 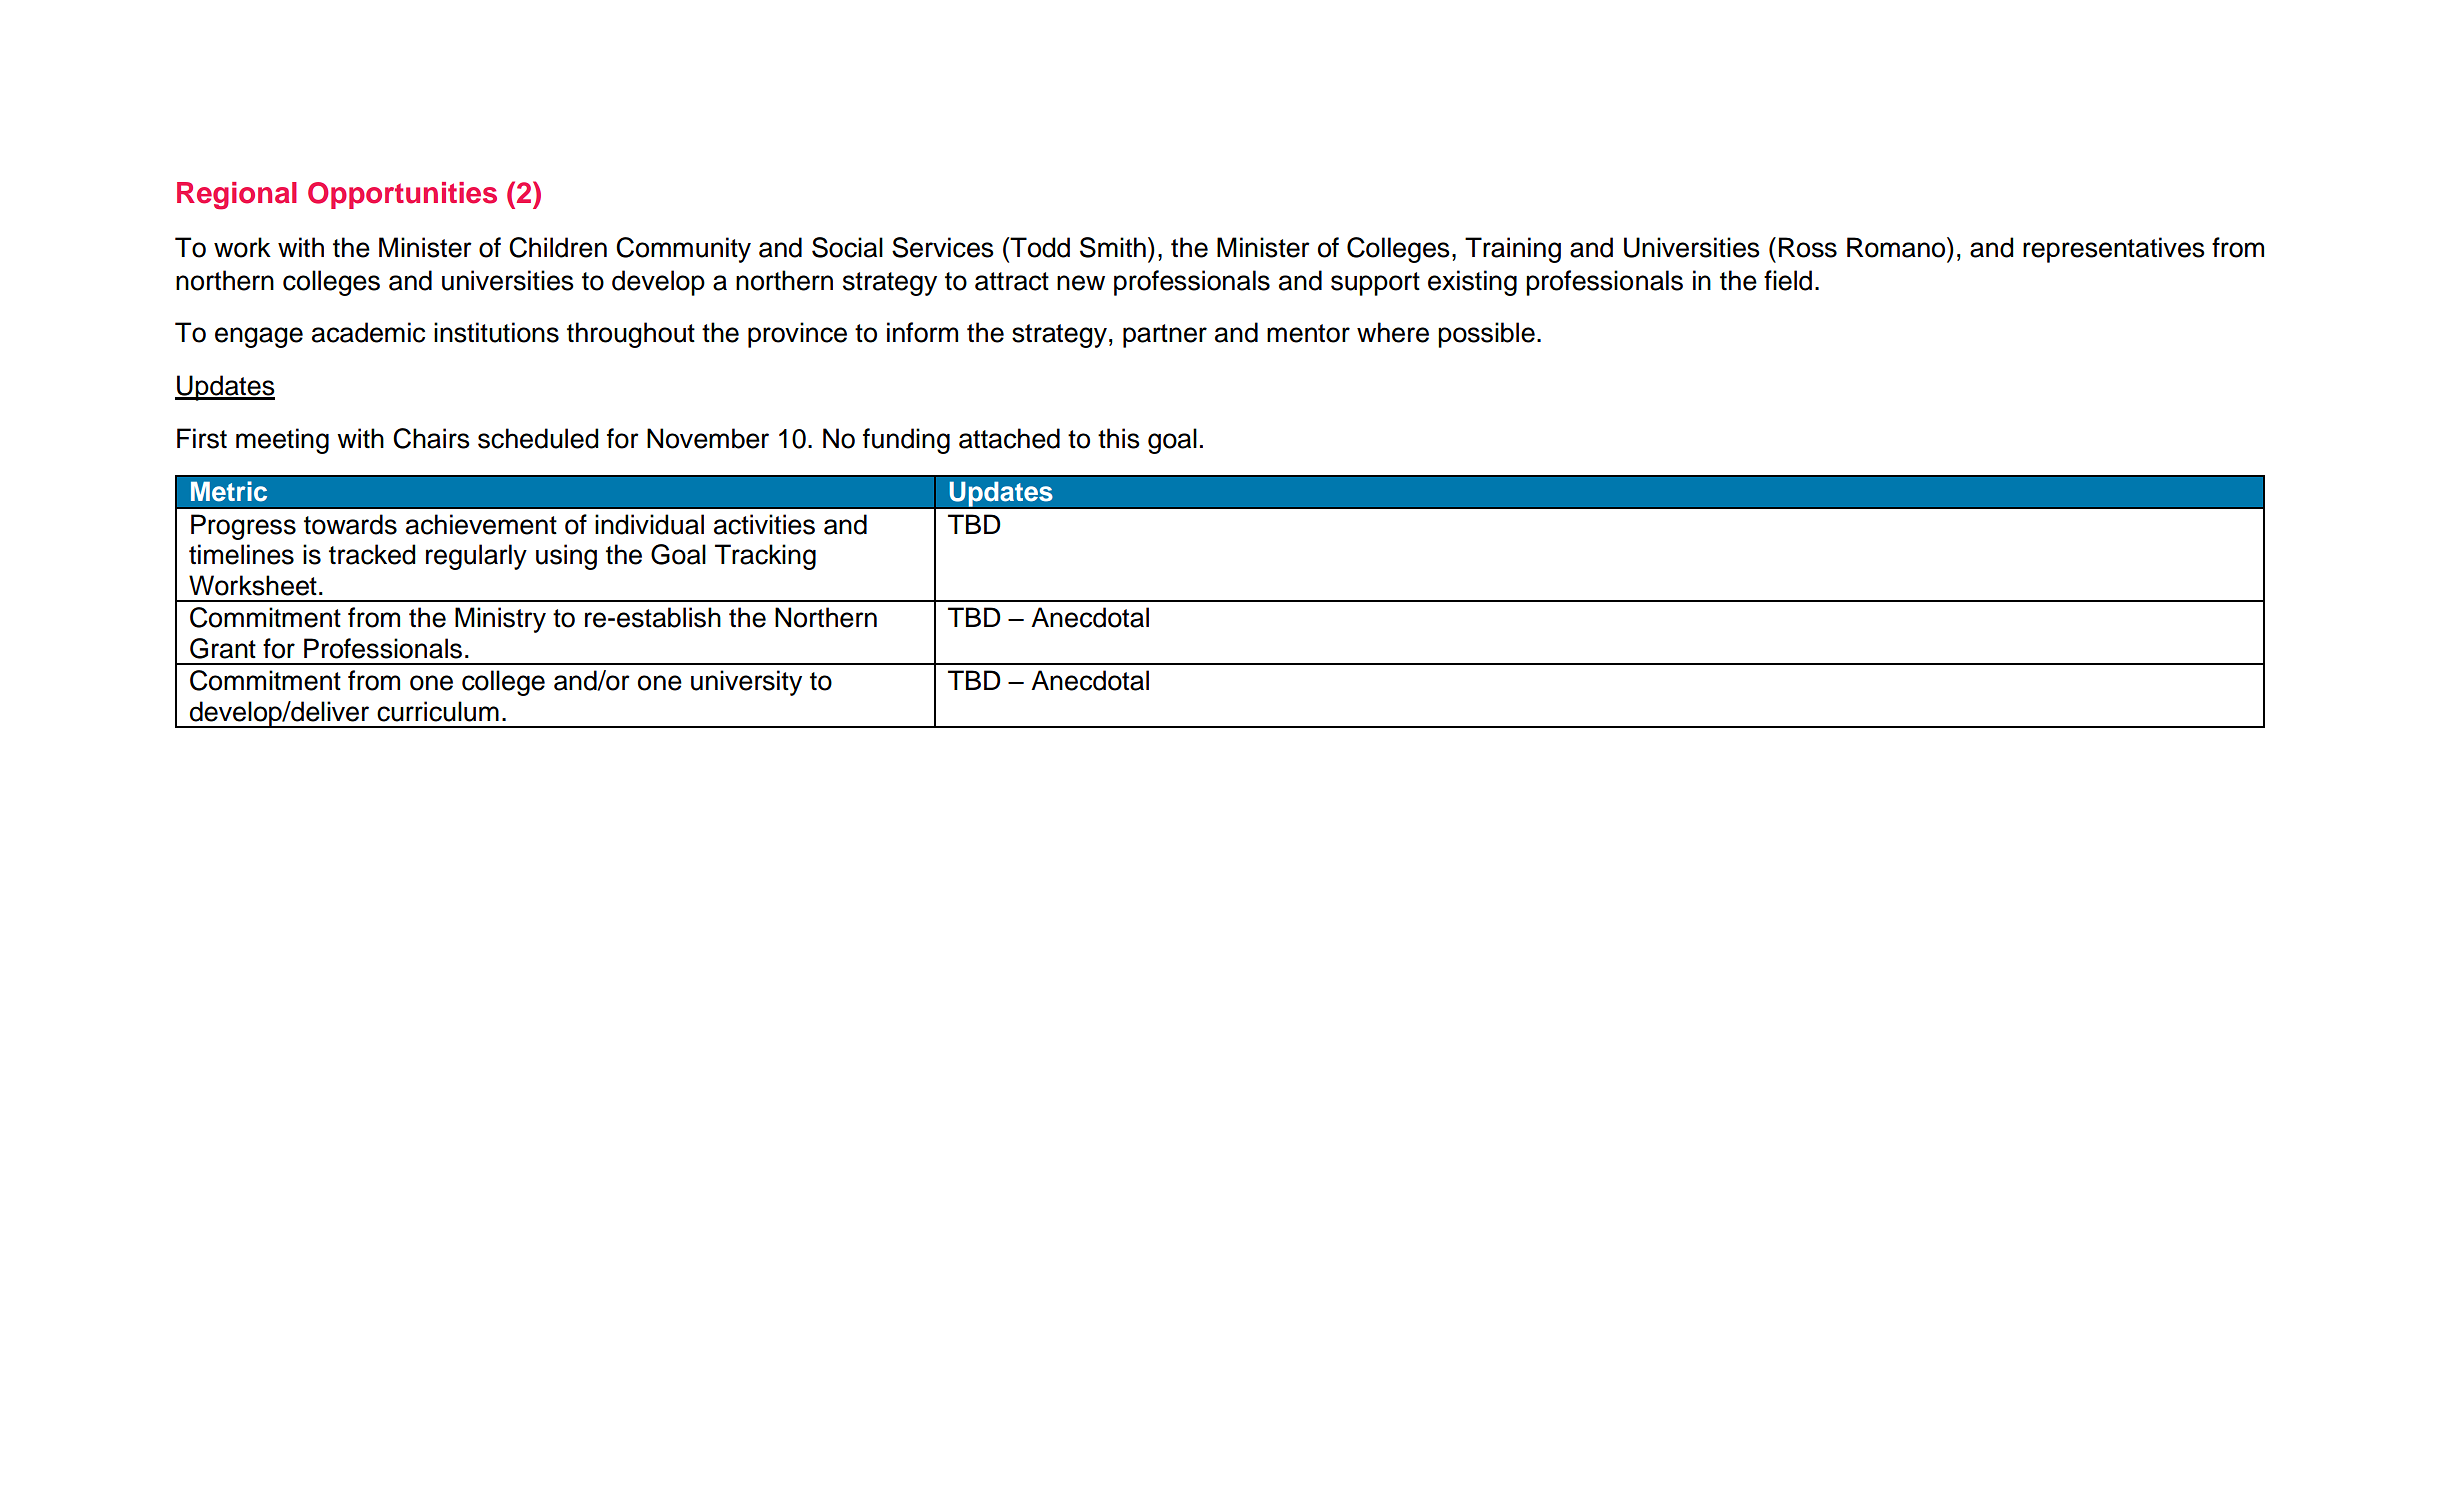 I want to click on Ministry, so click(x=500, y=620).
